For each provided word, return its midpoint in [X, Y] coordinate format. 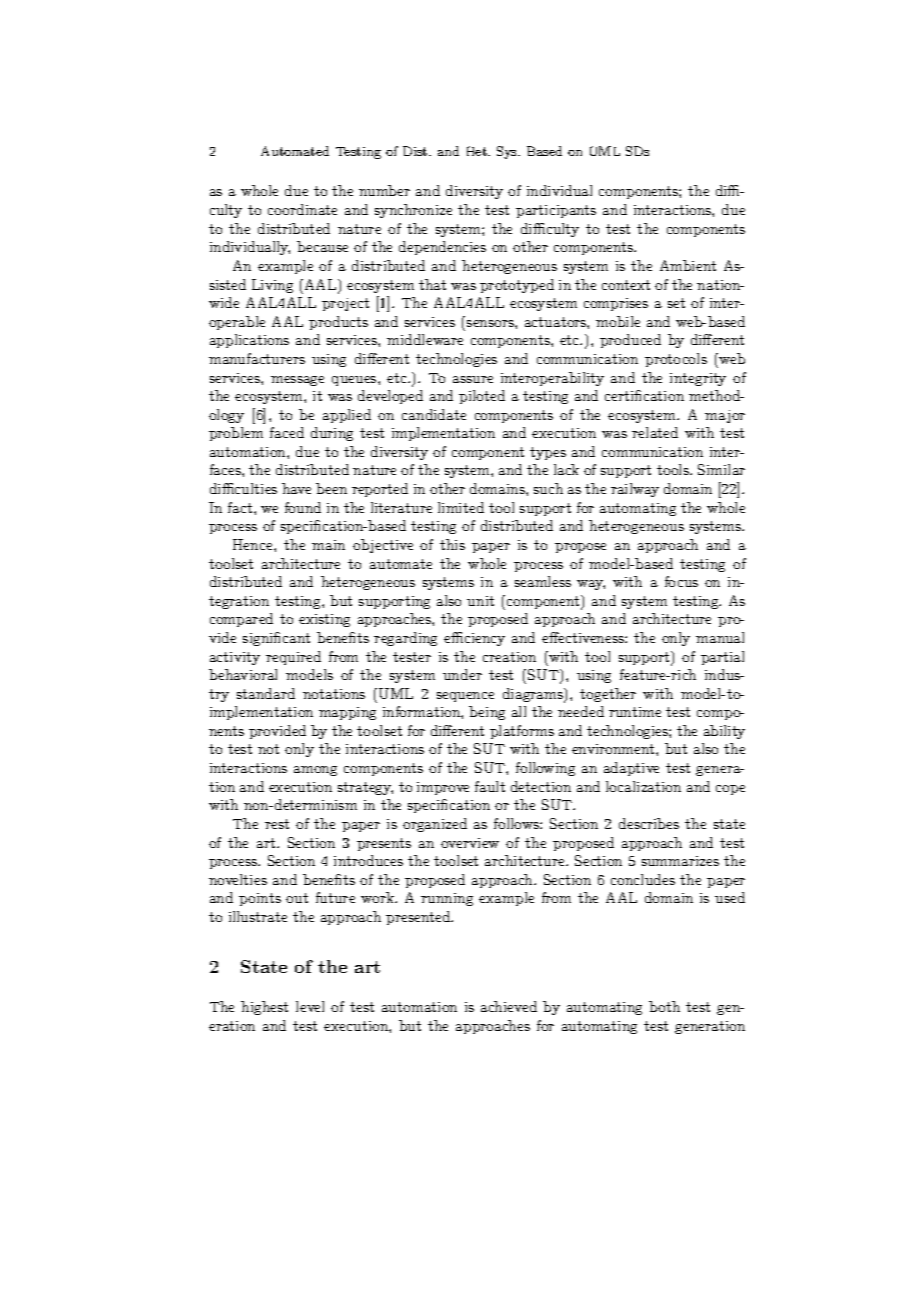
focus [681, 581]
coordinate [302, 209]
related [655, 432]
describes [649, 823]
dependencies [442, 248]
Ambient [688, 265]
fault [490, 786]
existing [324, 620]
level [310, 1006]
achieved [509, 1006]
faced [287, 432]
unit [480, 601]
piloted [482, 397]
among [315, 771]
